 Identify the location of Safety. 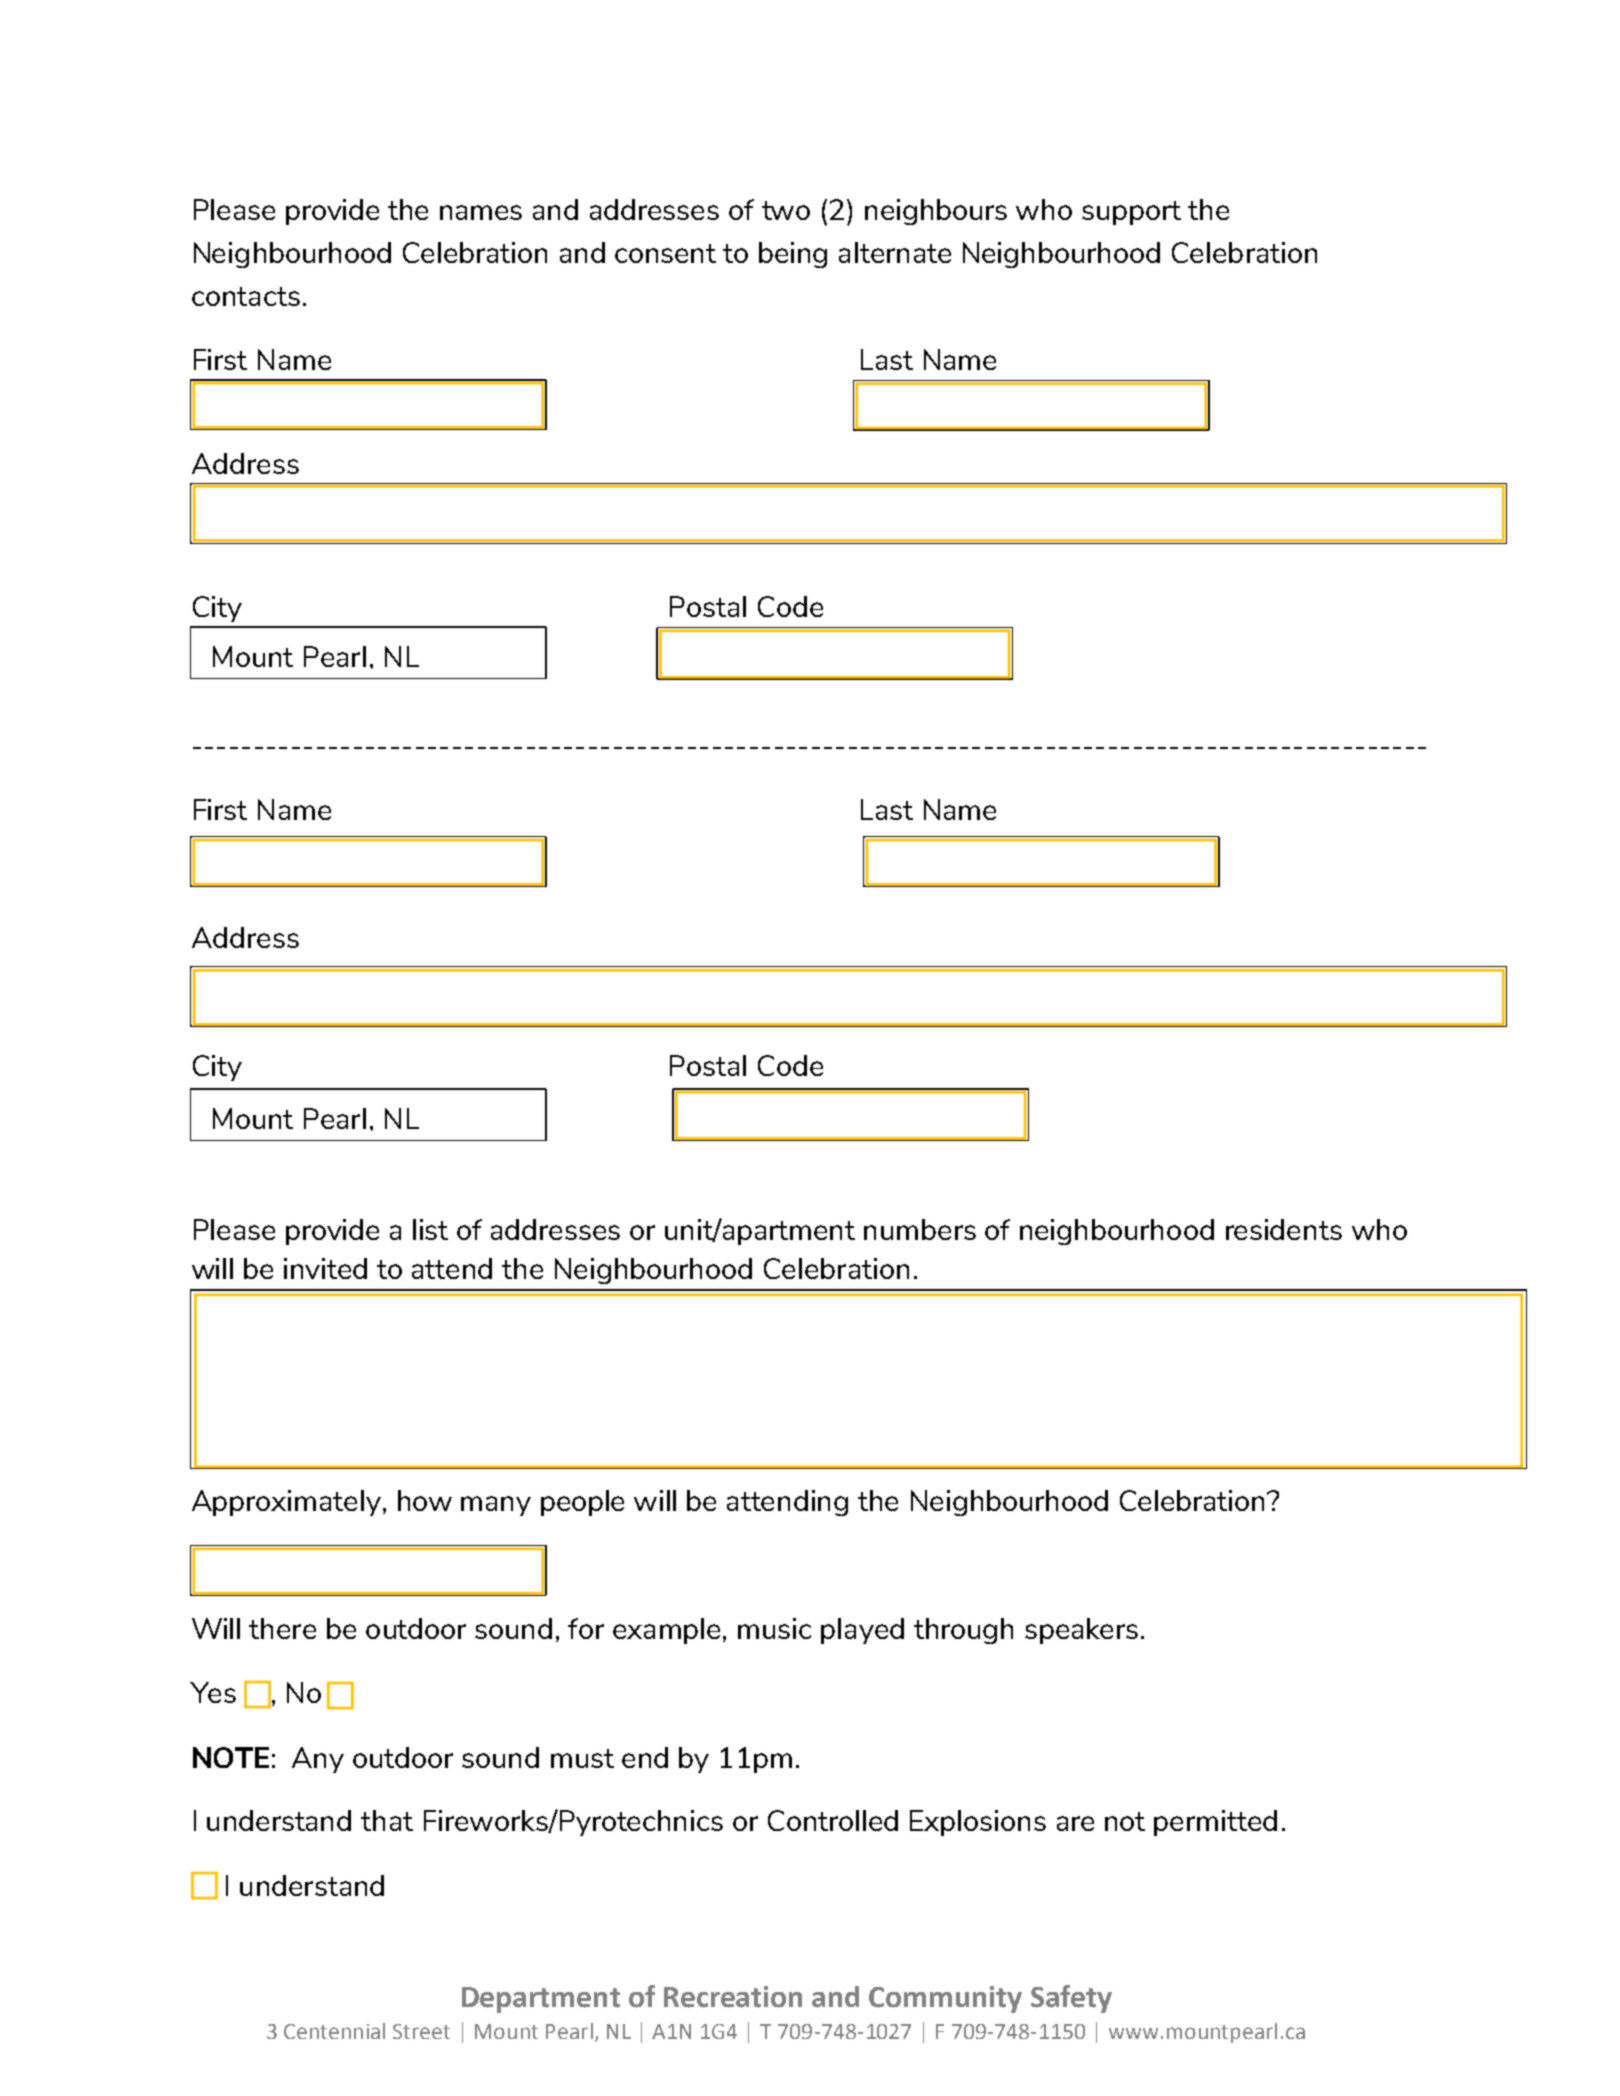
(1071, 1999).
